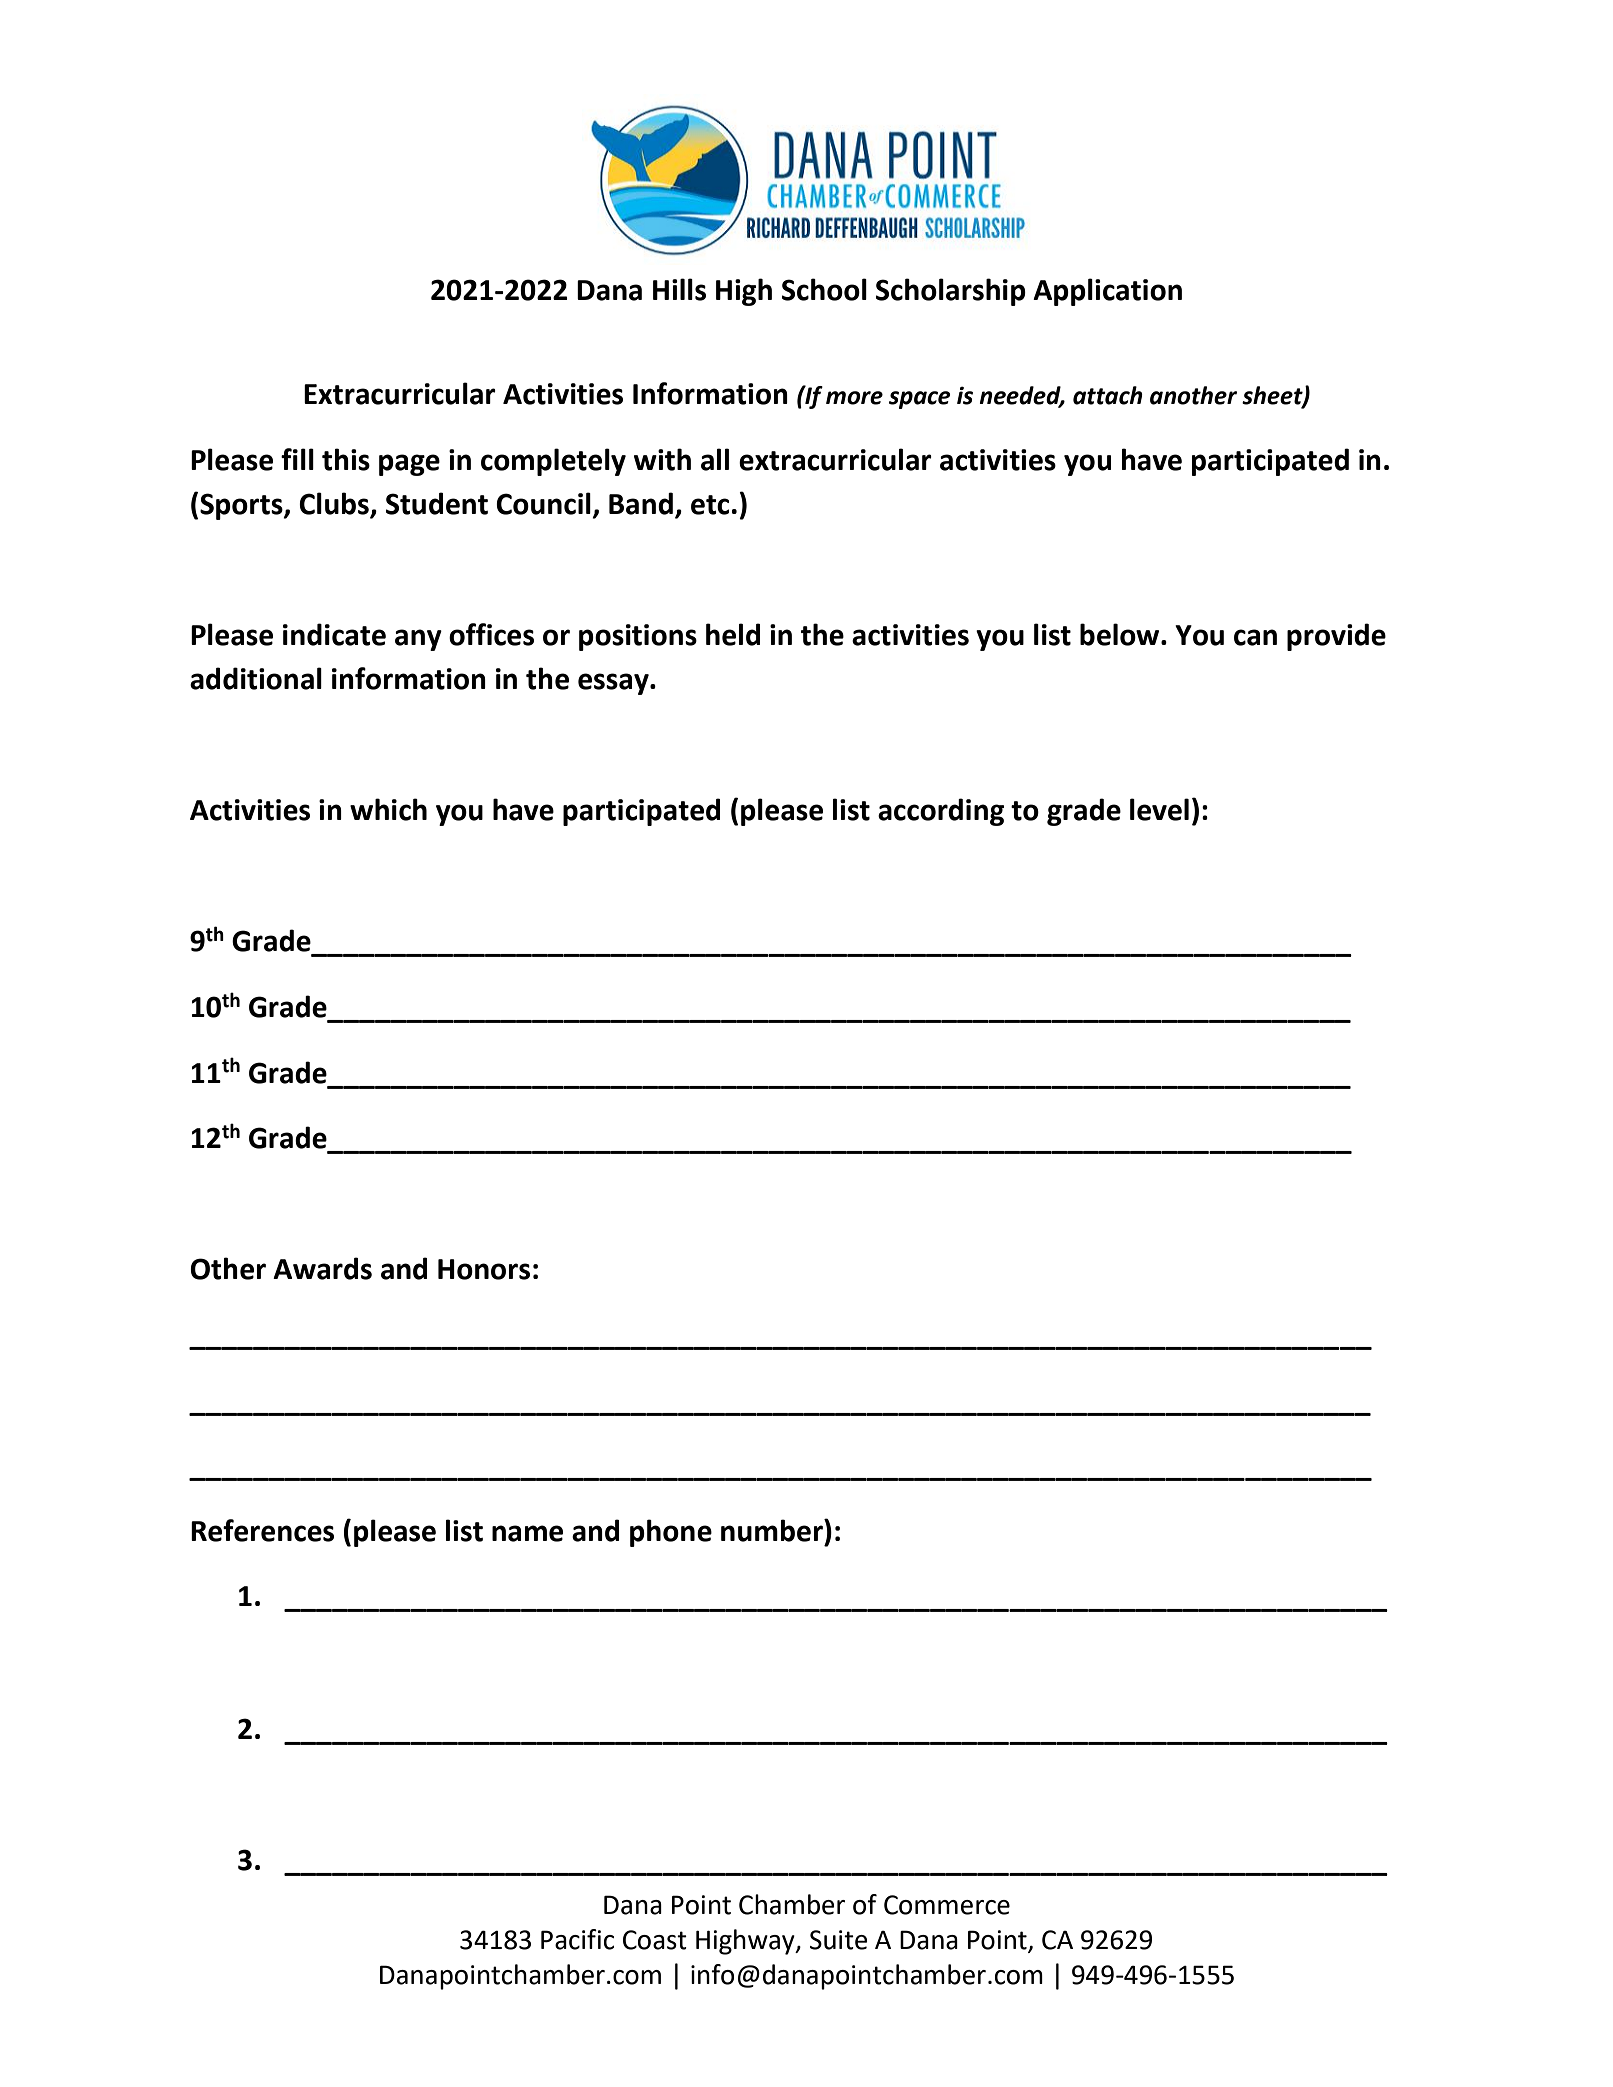 This screenshot has width=1613, height=2087. I want to click on level, so click(1159, 809).
